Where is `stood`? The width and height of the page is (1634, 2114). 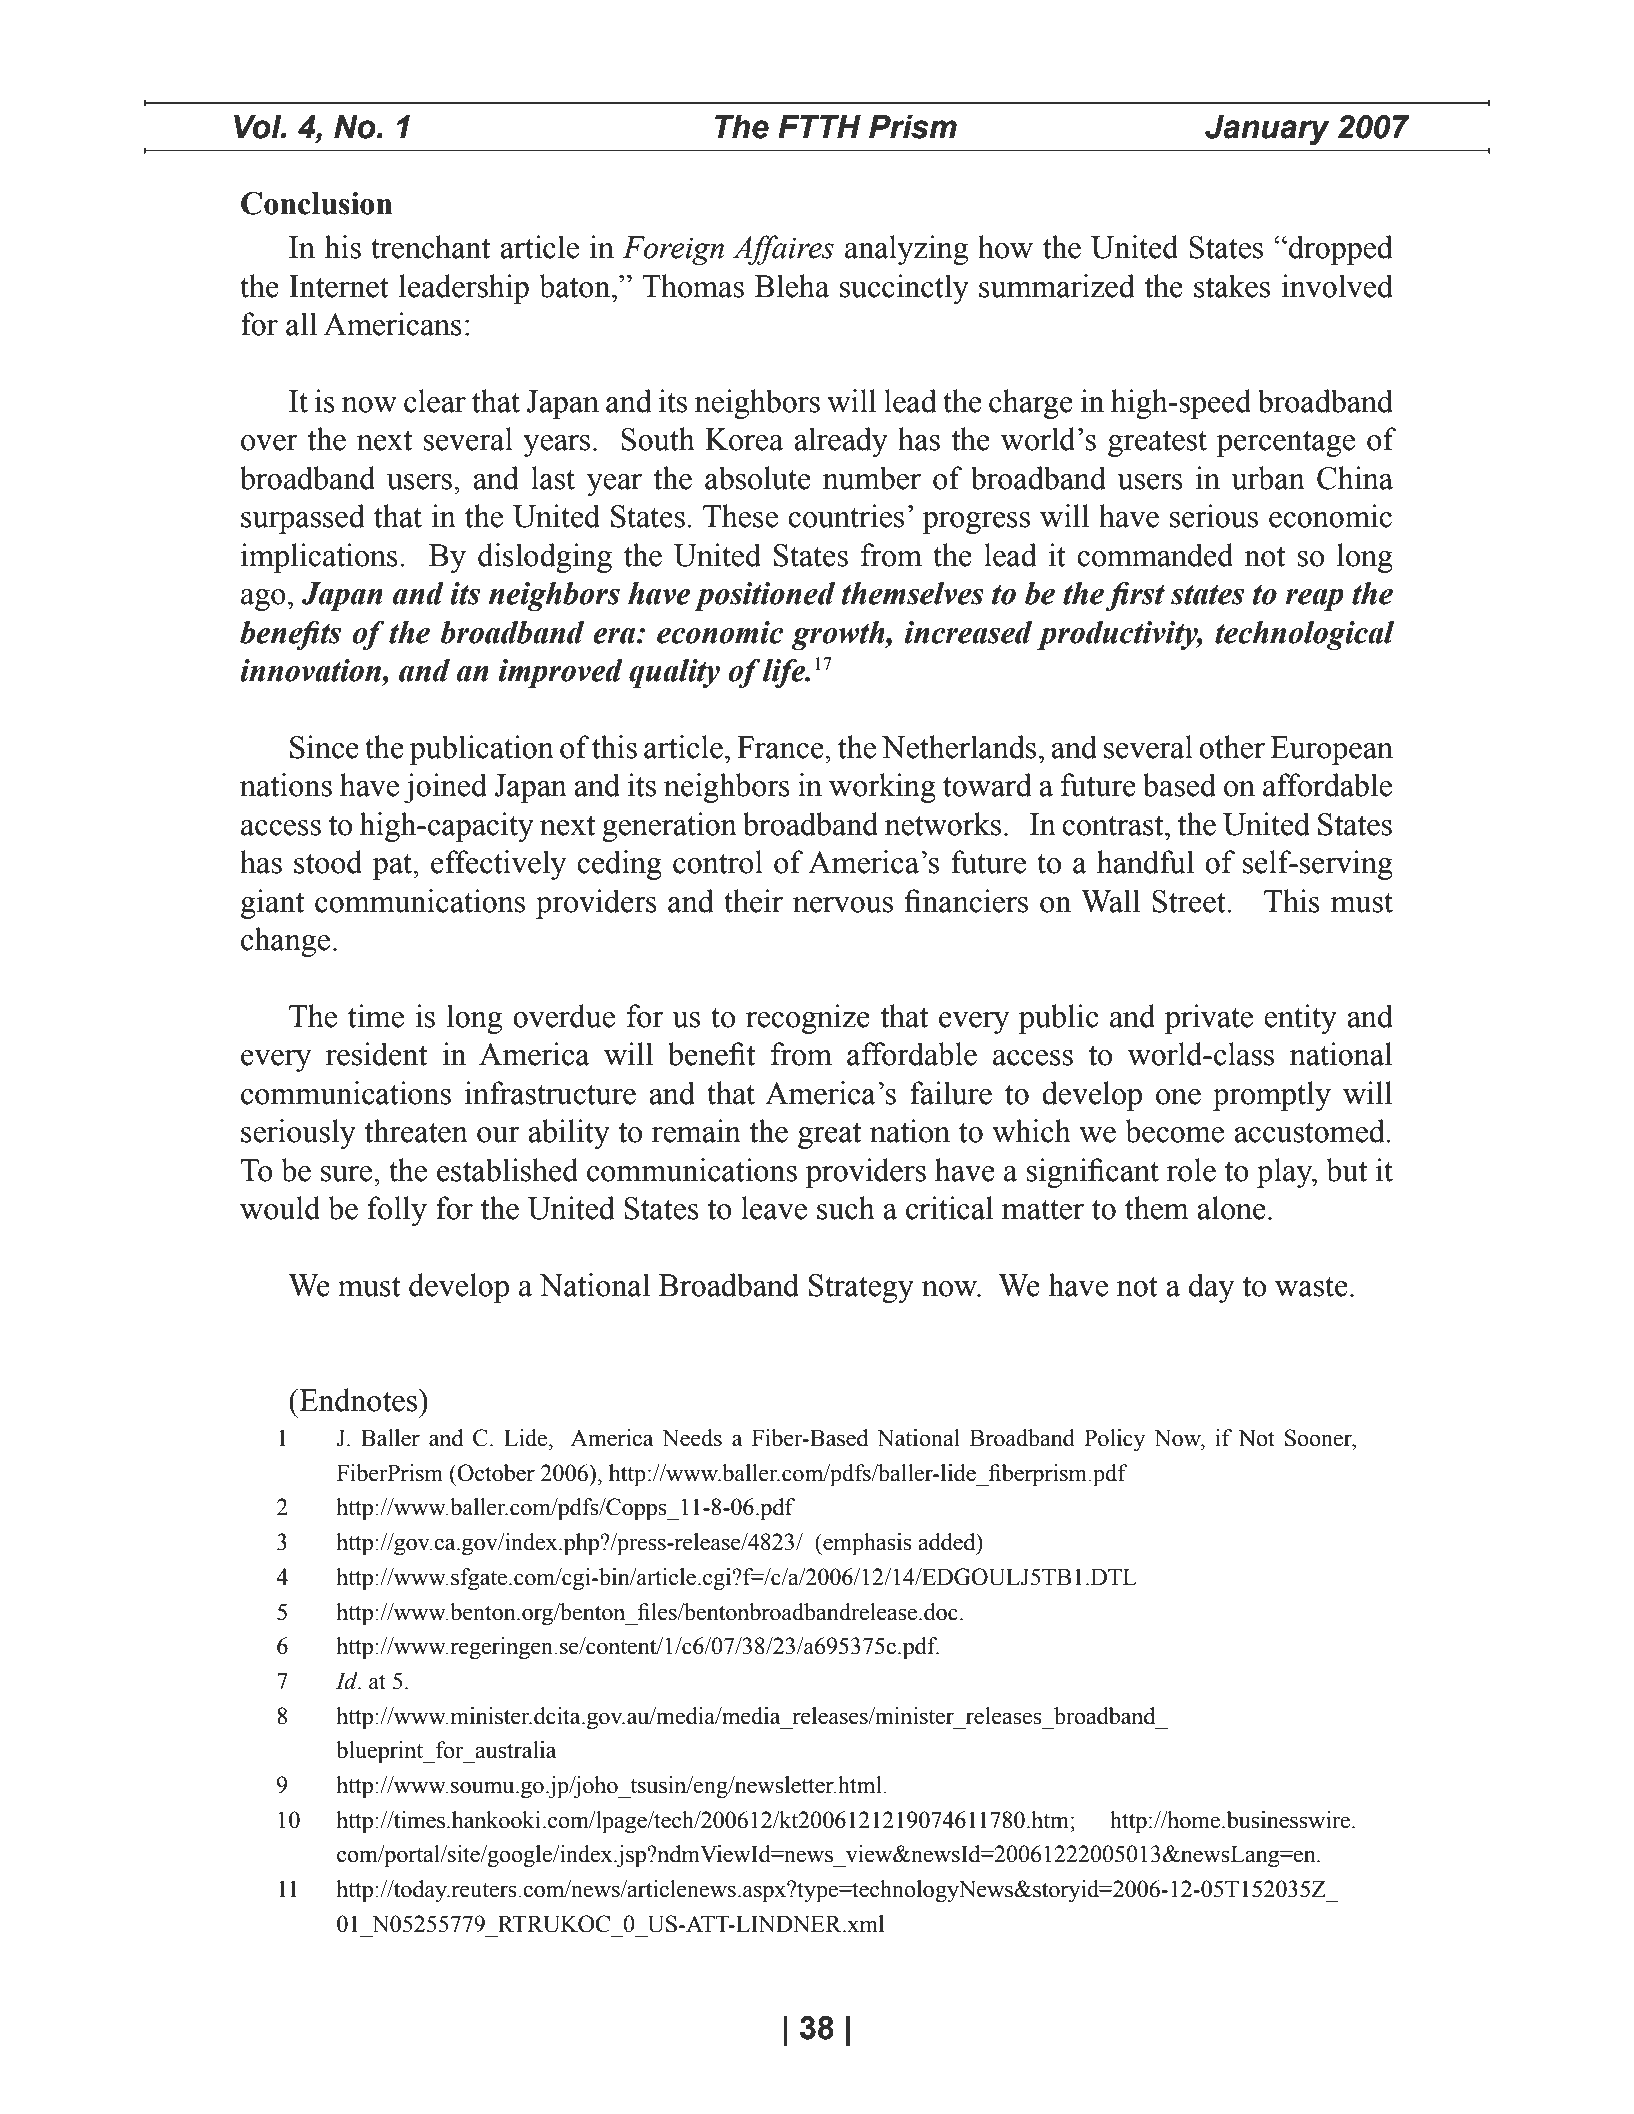
stood is located at coordinates (328, 862).
